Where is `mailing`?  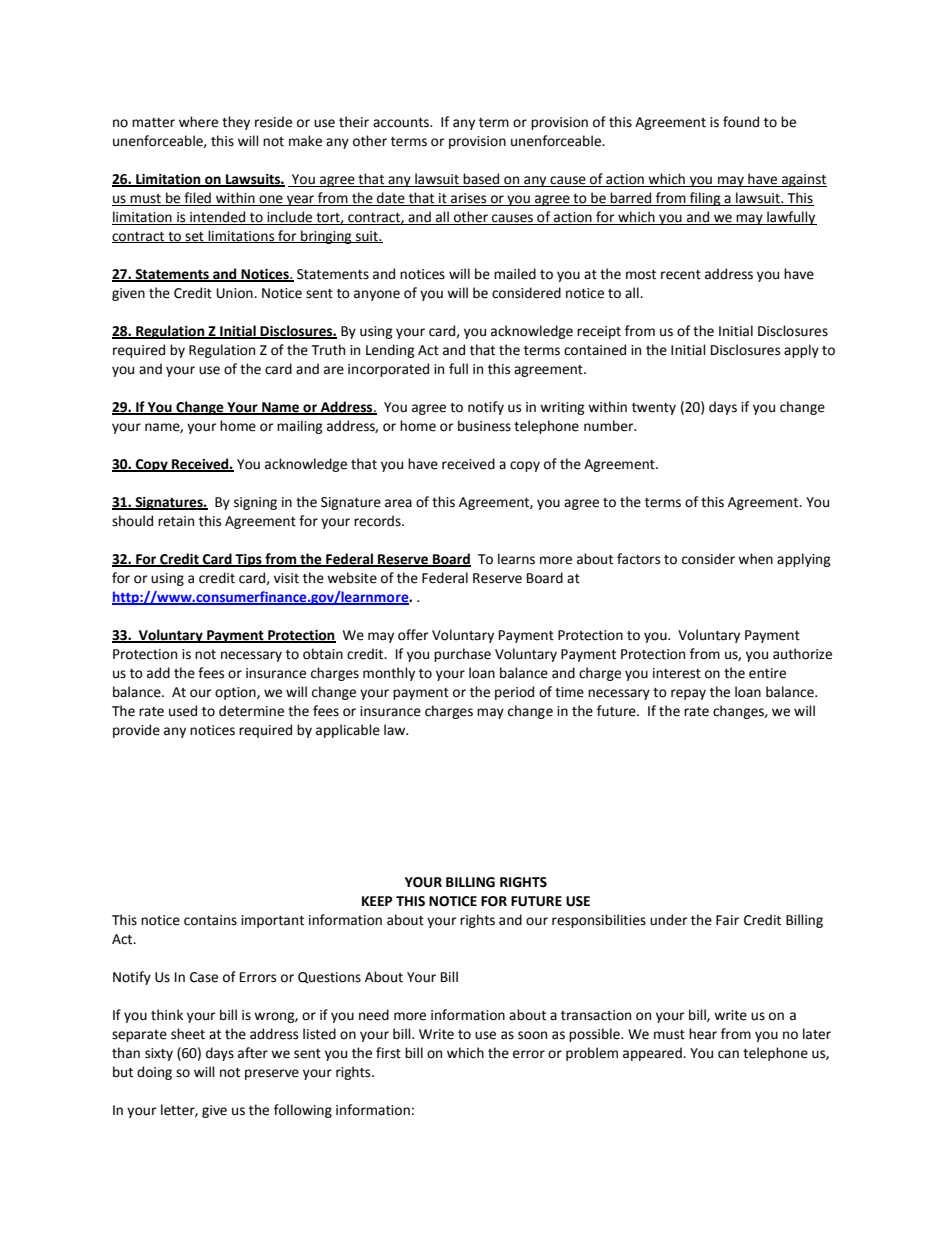 mailing is located at coordinates (300, 427).
